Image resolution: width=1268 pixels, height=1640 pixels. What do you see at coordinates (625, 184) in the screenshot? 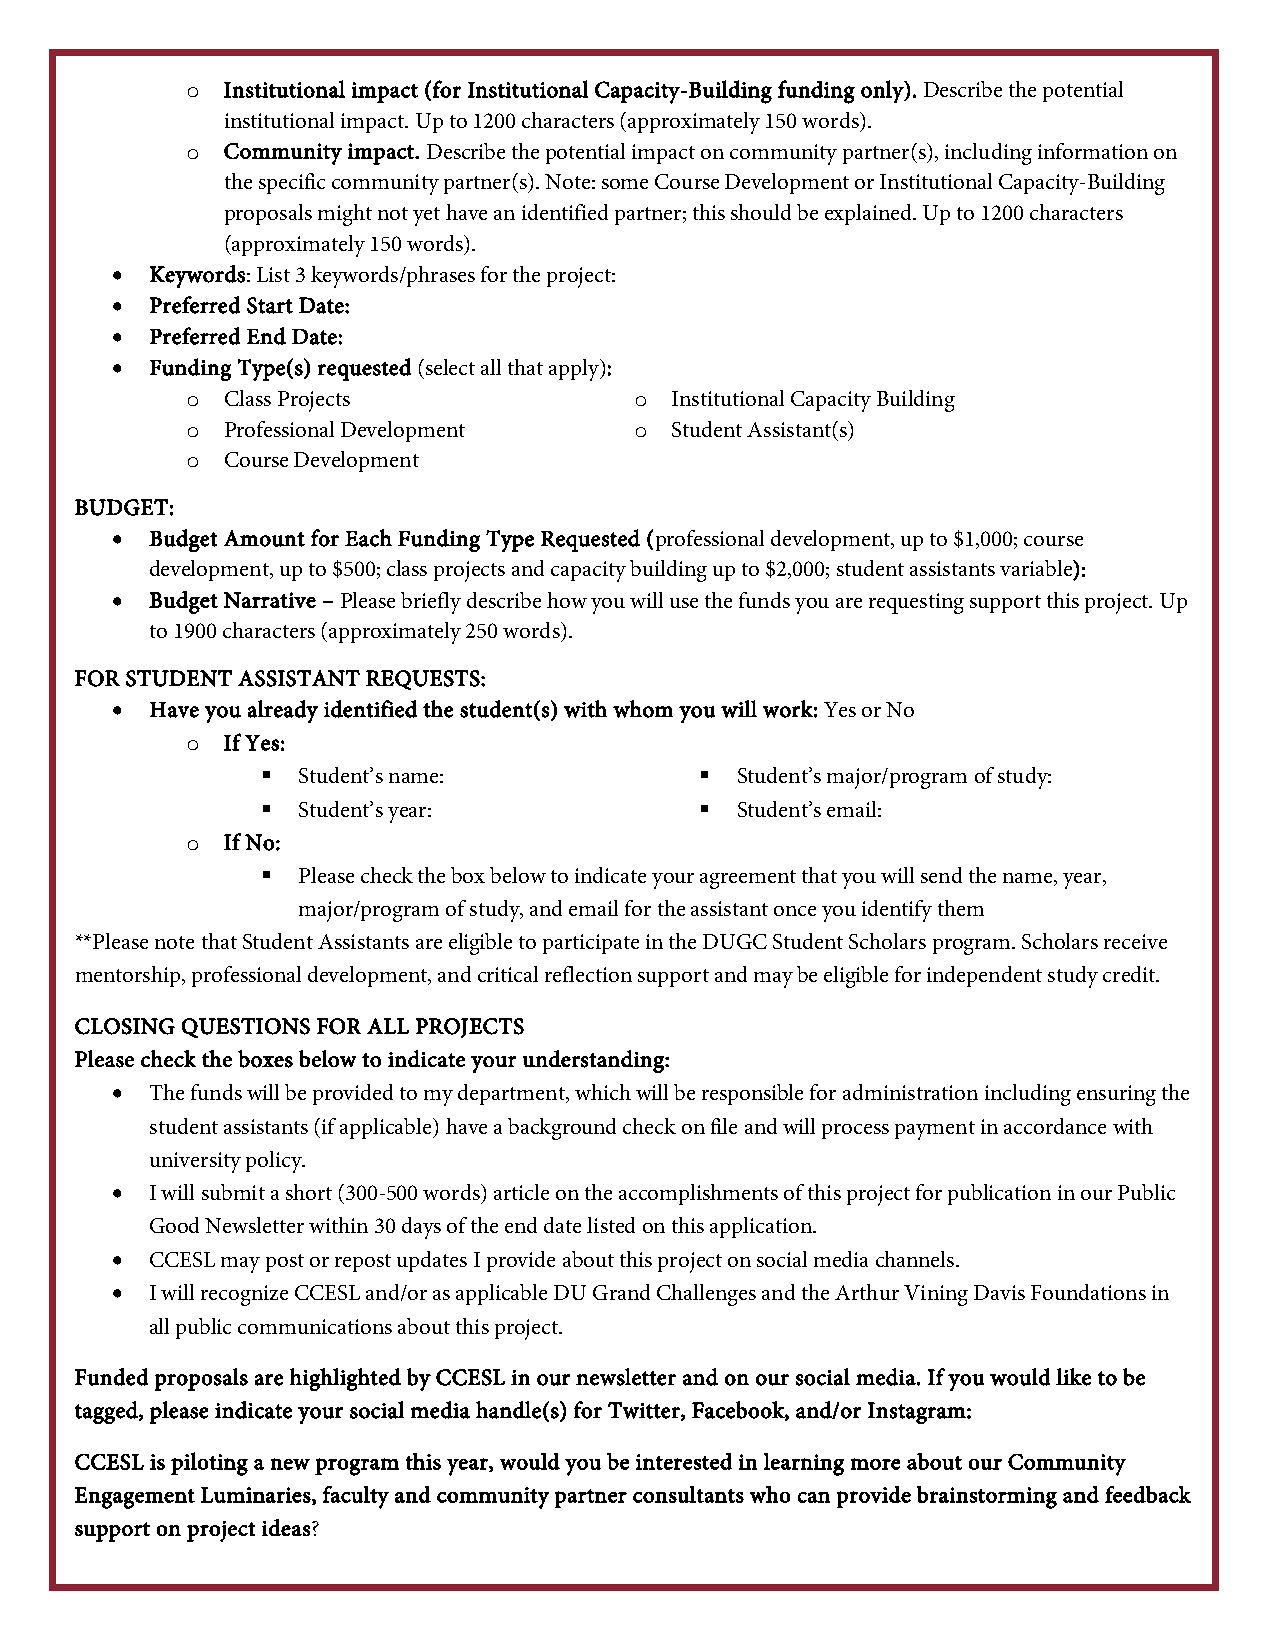
I see `some` at bounding box center [625, 184].
